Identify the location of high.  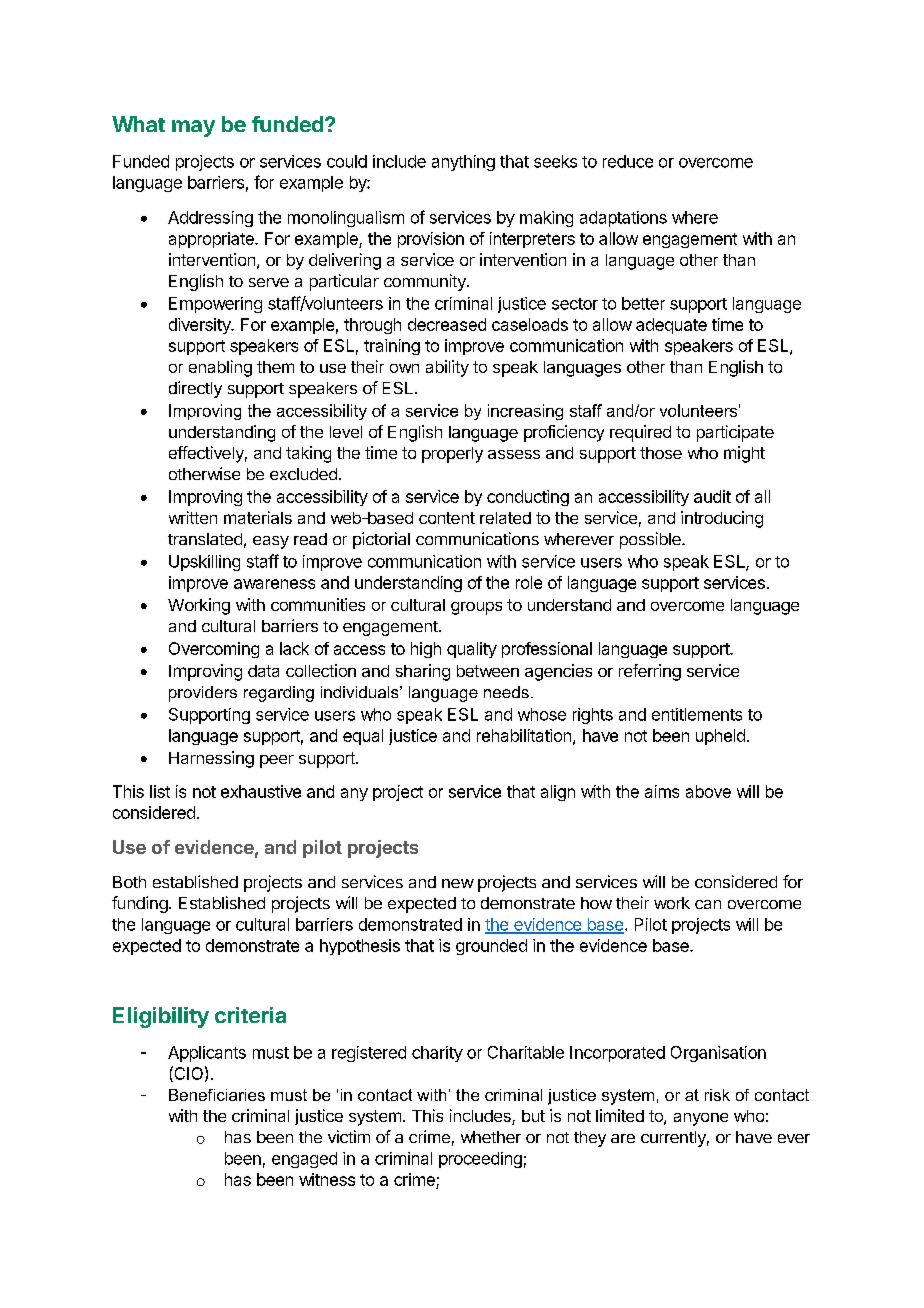
(426, 650).
